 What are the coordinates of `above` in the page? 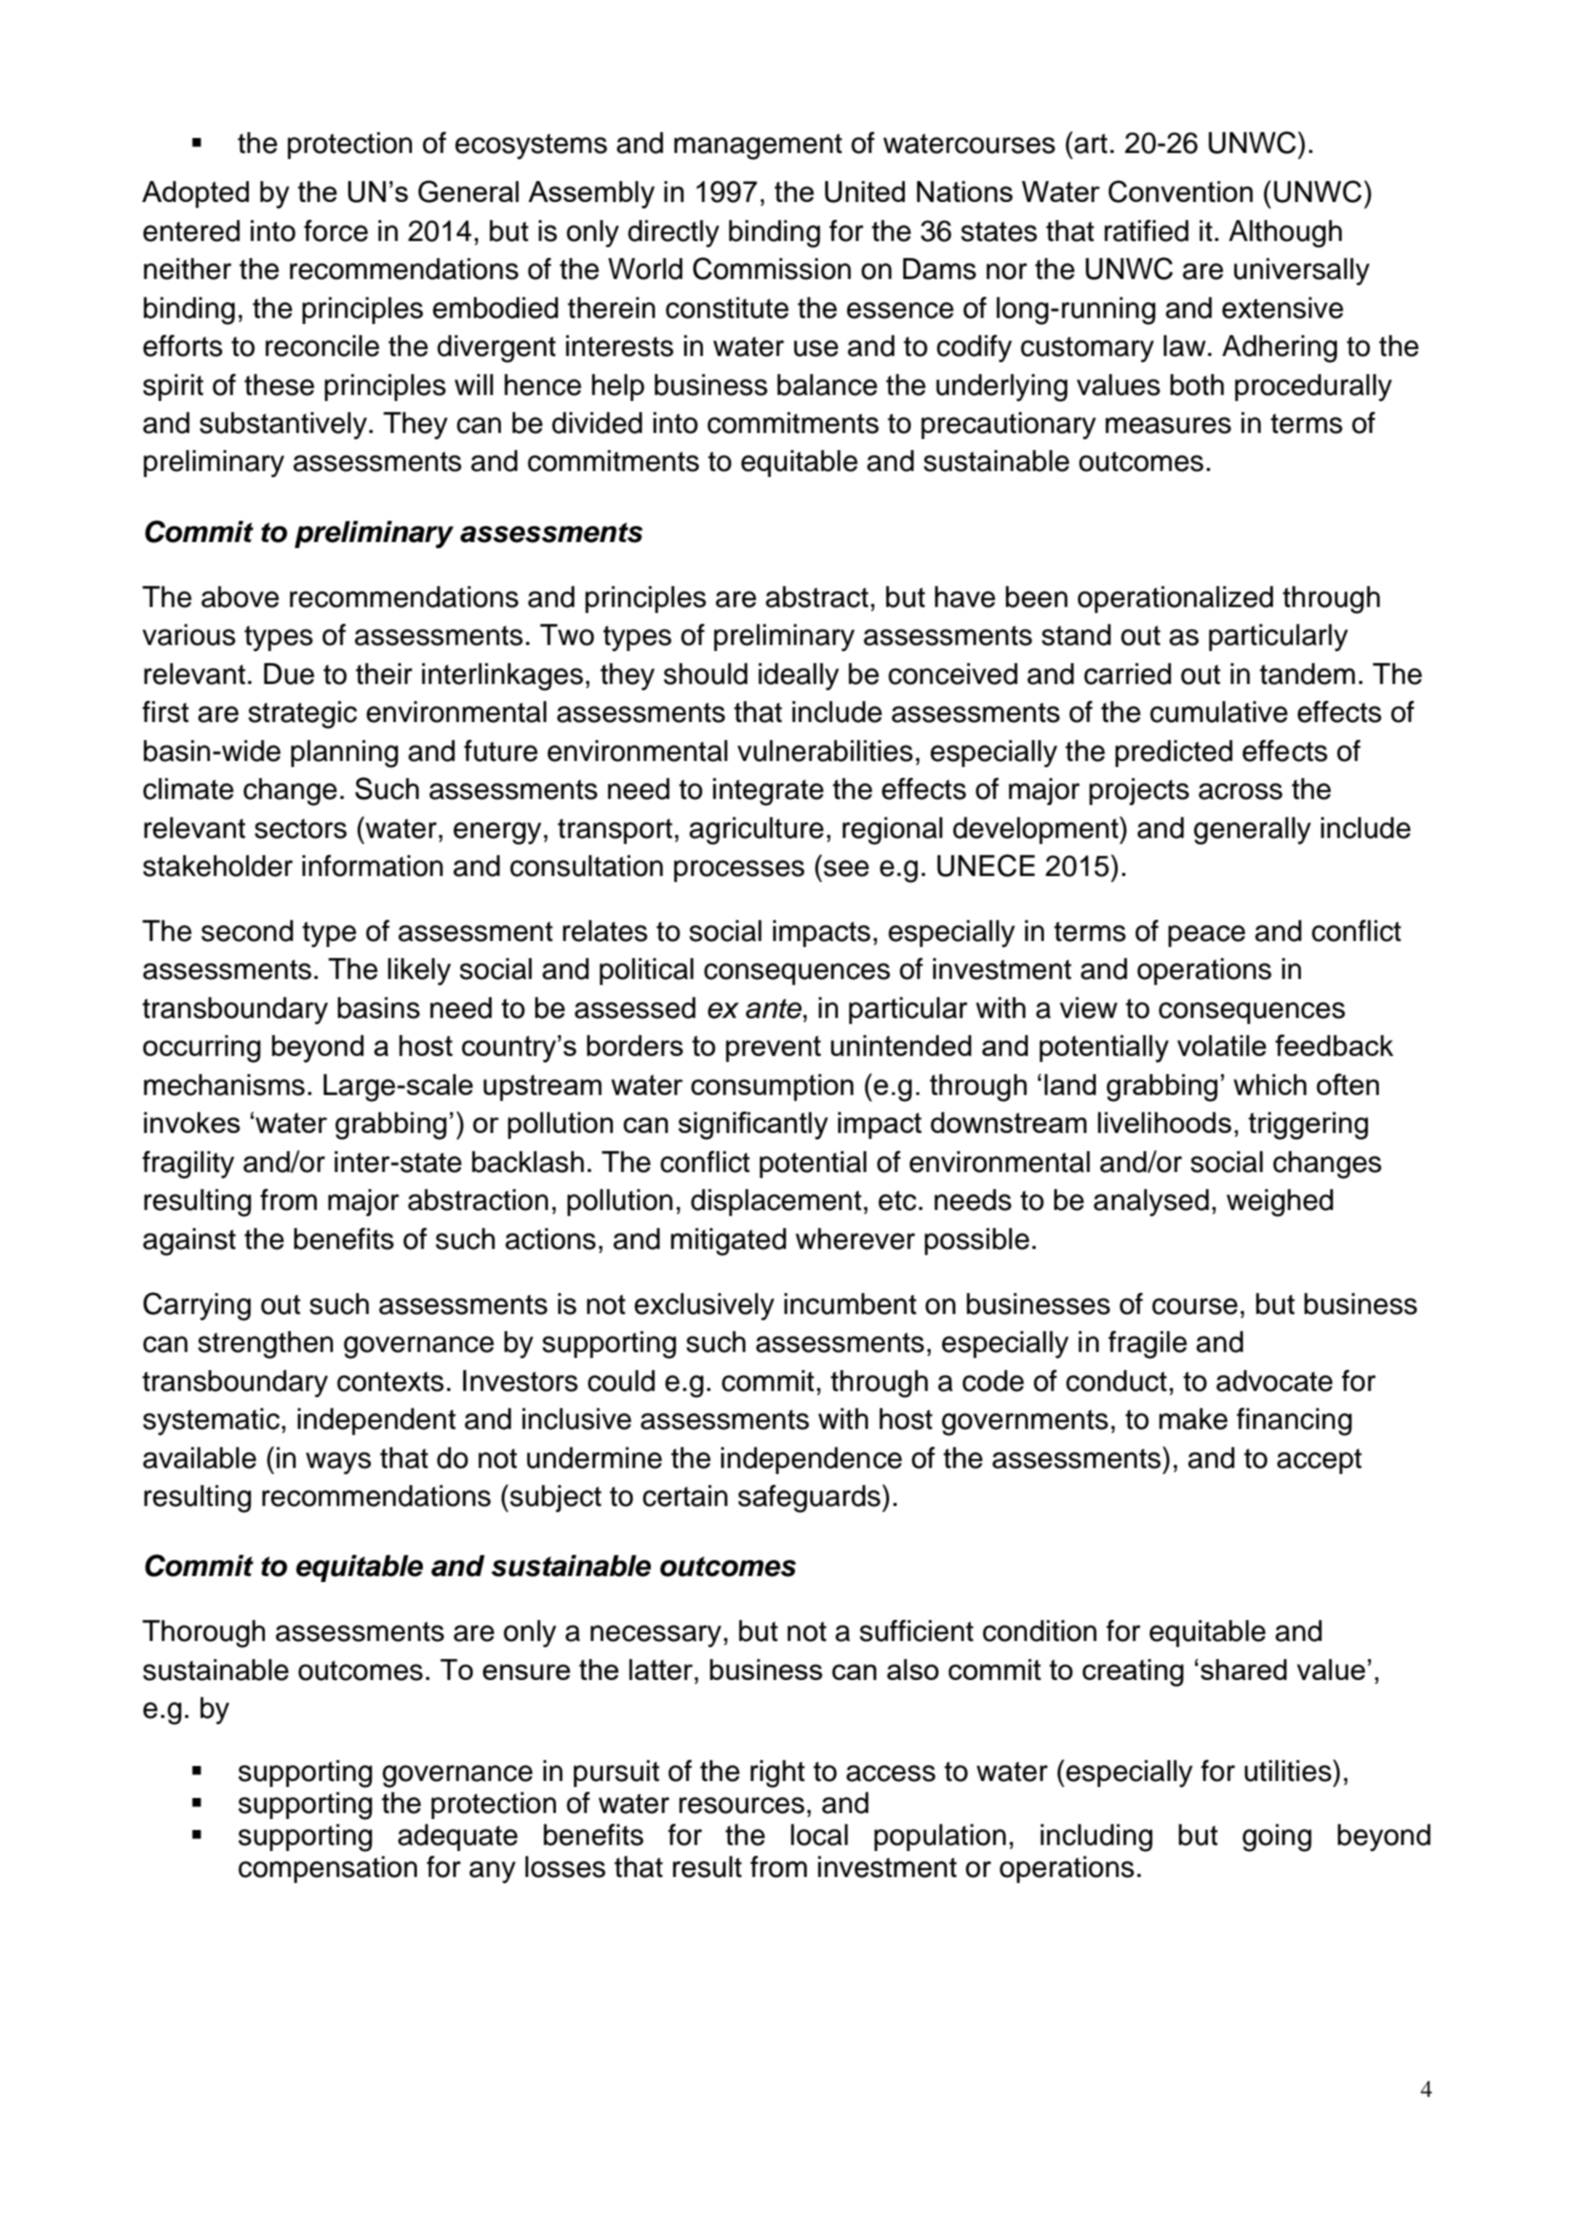 It's located at (240, 597).
